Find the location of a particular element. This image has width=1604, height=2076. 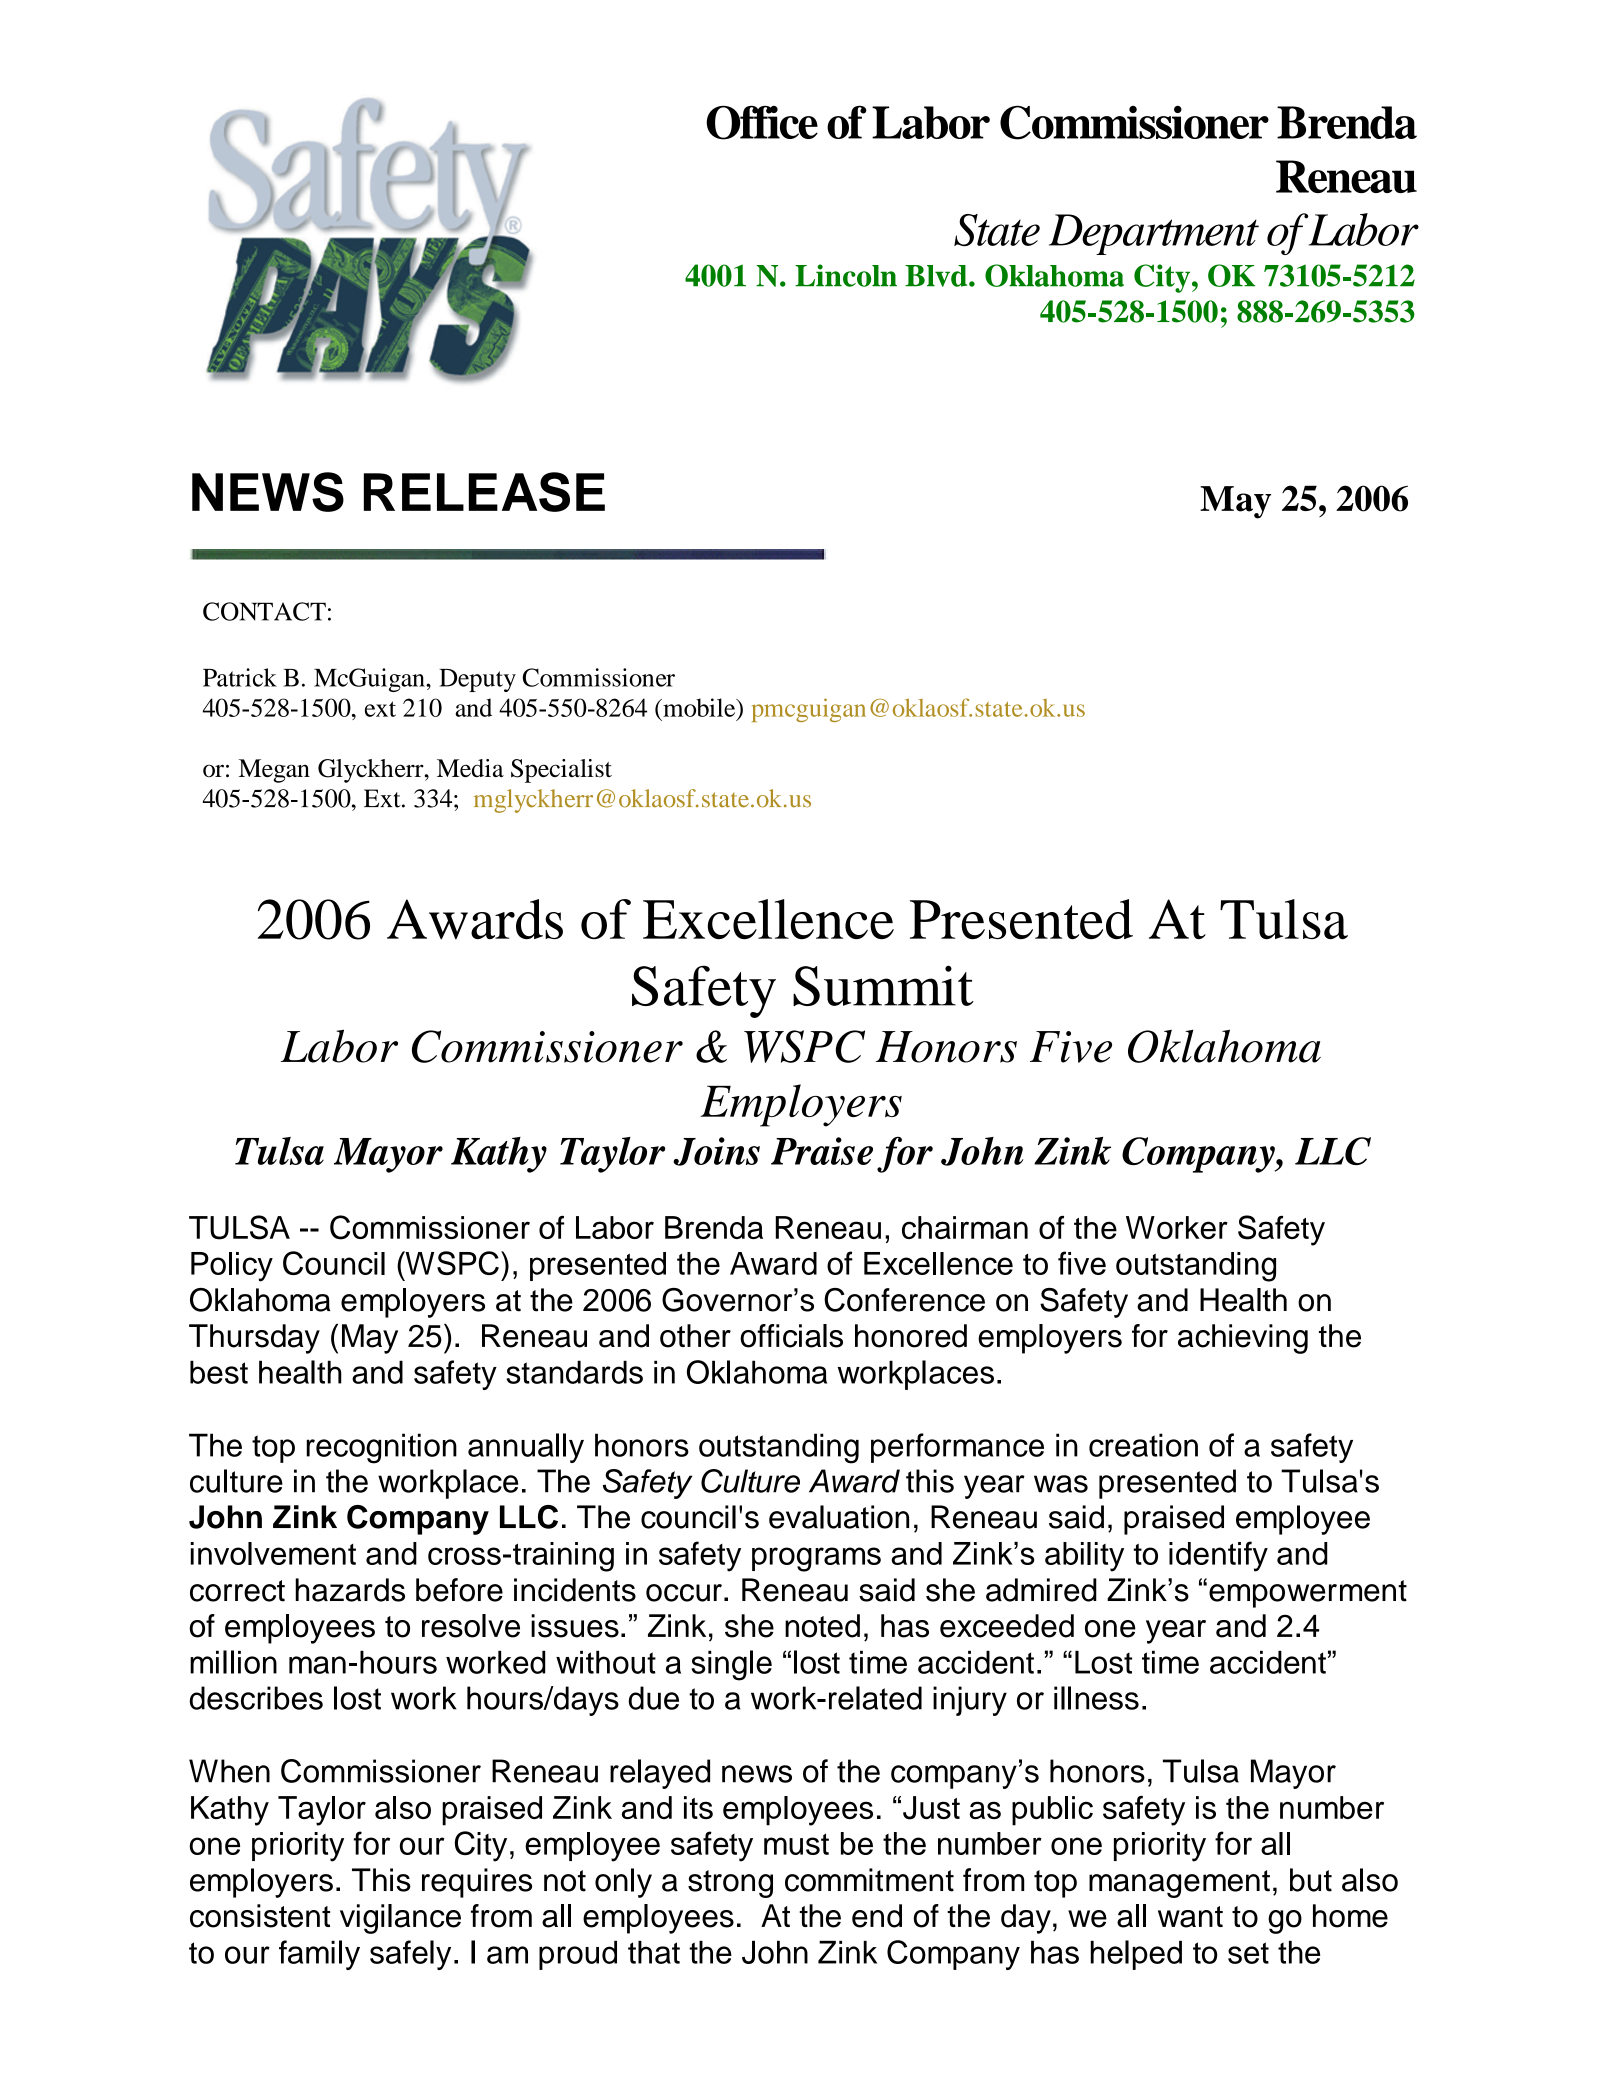

RELEASE is located at coordinates (484, 492).
